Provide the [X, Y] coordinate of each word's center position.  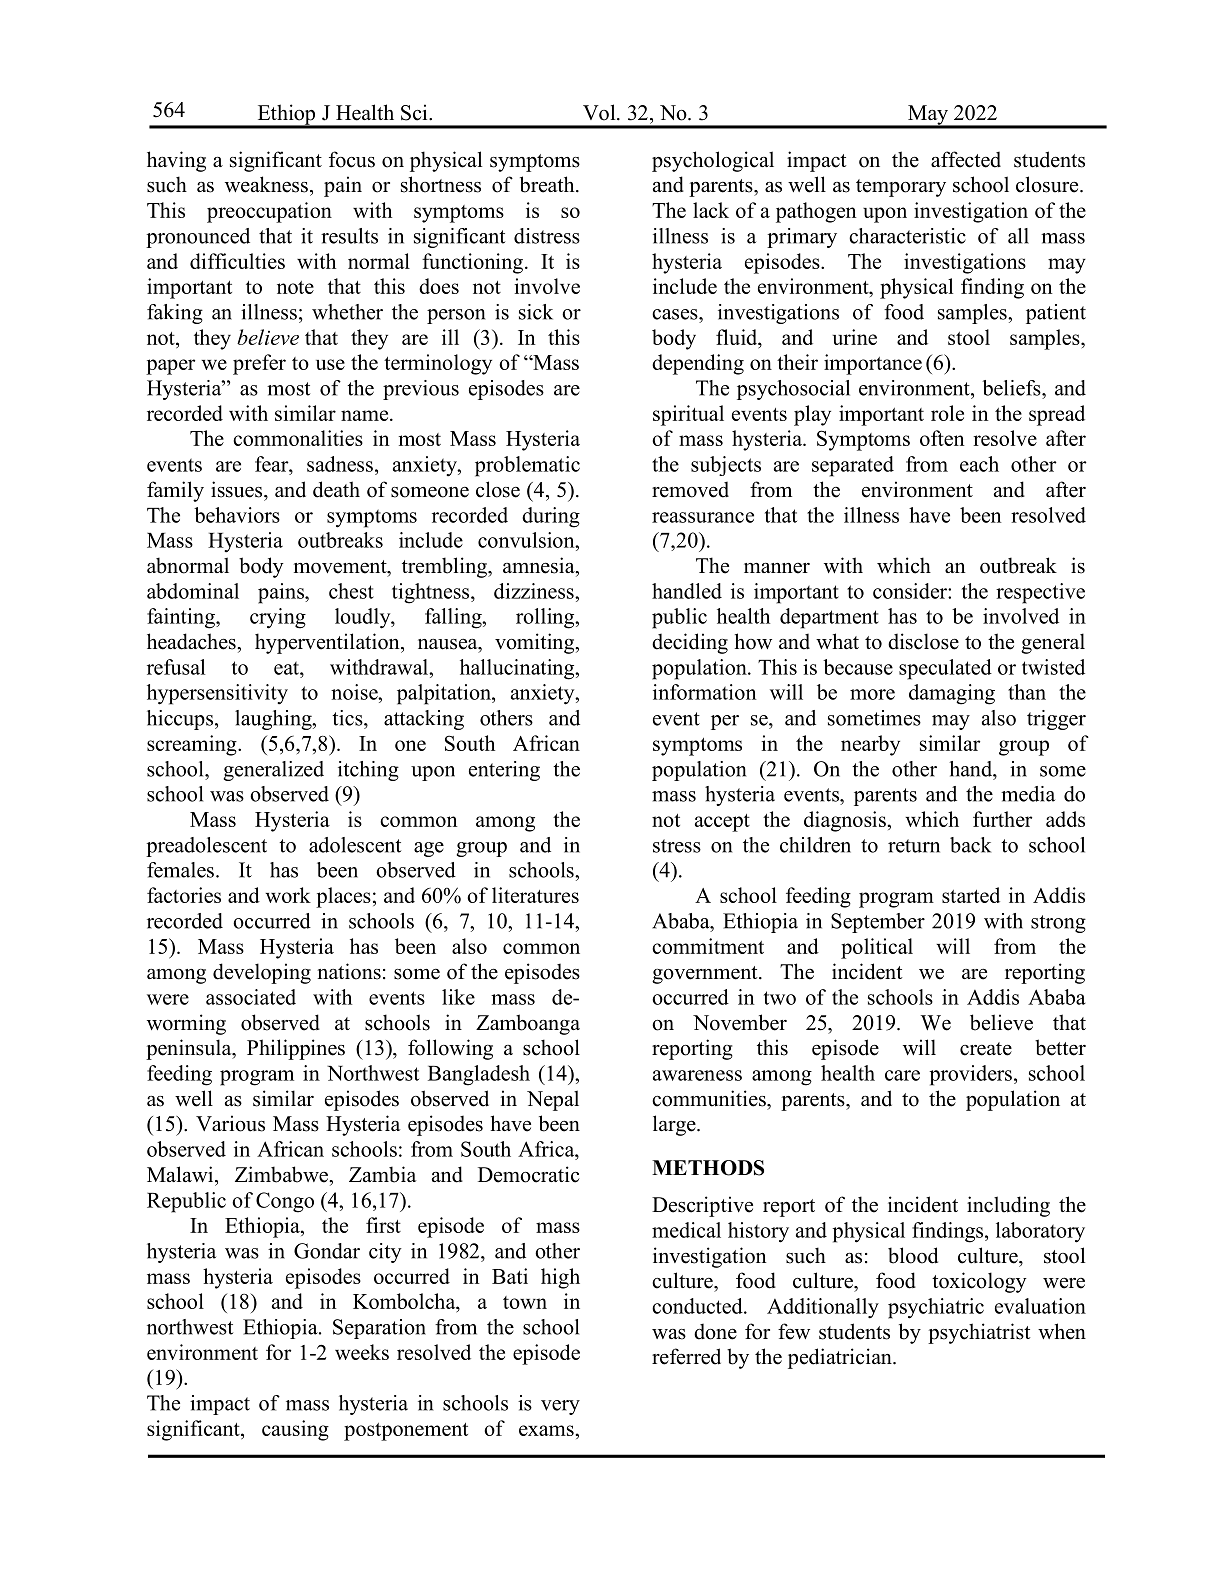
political [877, 948]
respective [1040, 593]
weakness [266, 184]
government [706, 975]
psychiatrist [979, 1333]
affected [966, 159]
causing [295, 1430]
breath [548, 184]
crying [278, 618]
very [560, 1407]
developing [262, 973]
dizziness [535, 591]
